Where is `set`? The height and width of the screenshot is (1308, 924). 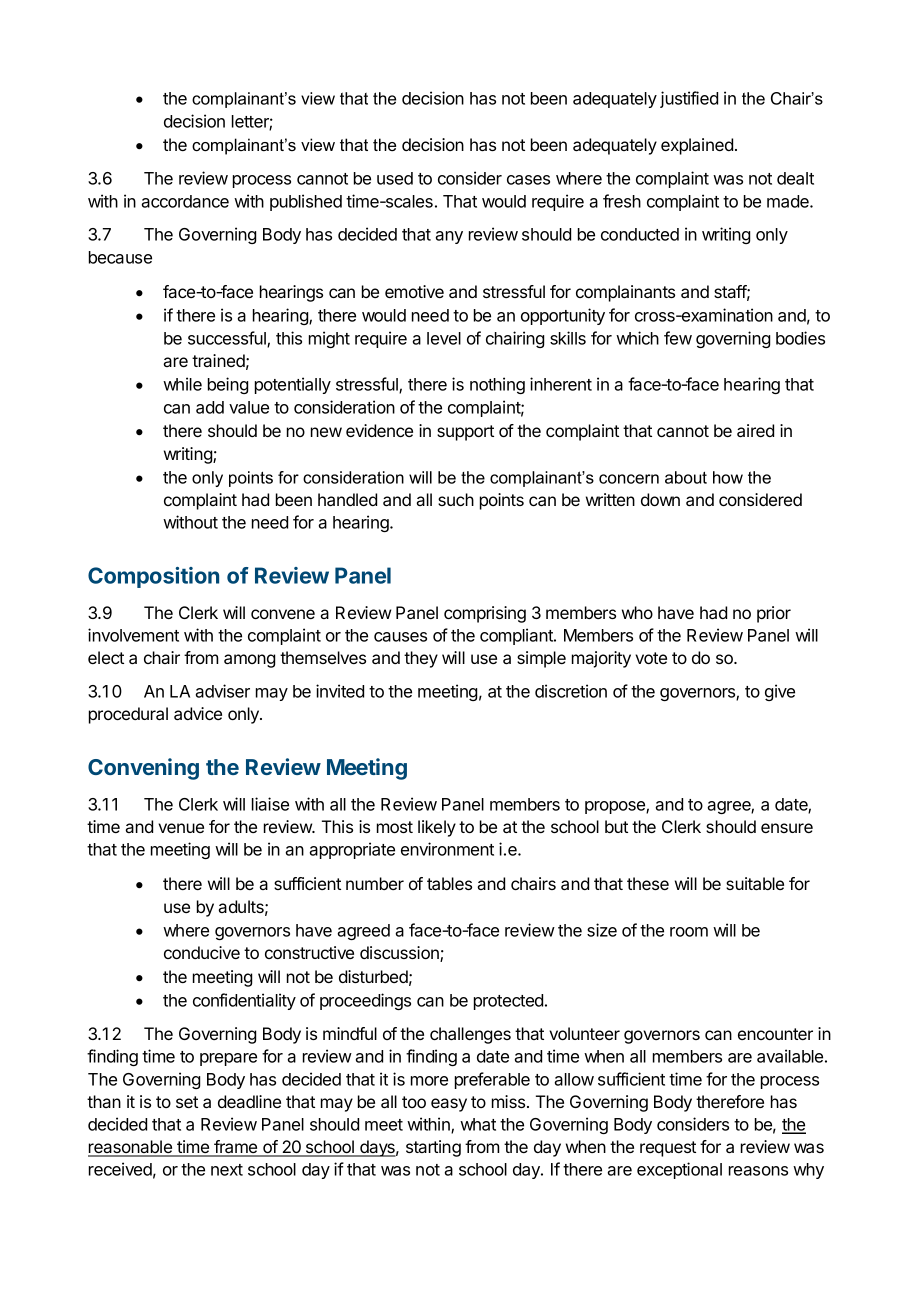 set is located at coordinates (187, 1102).
